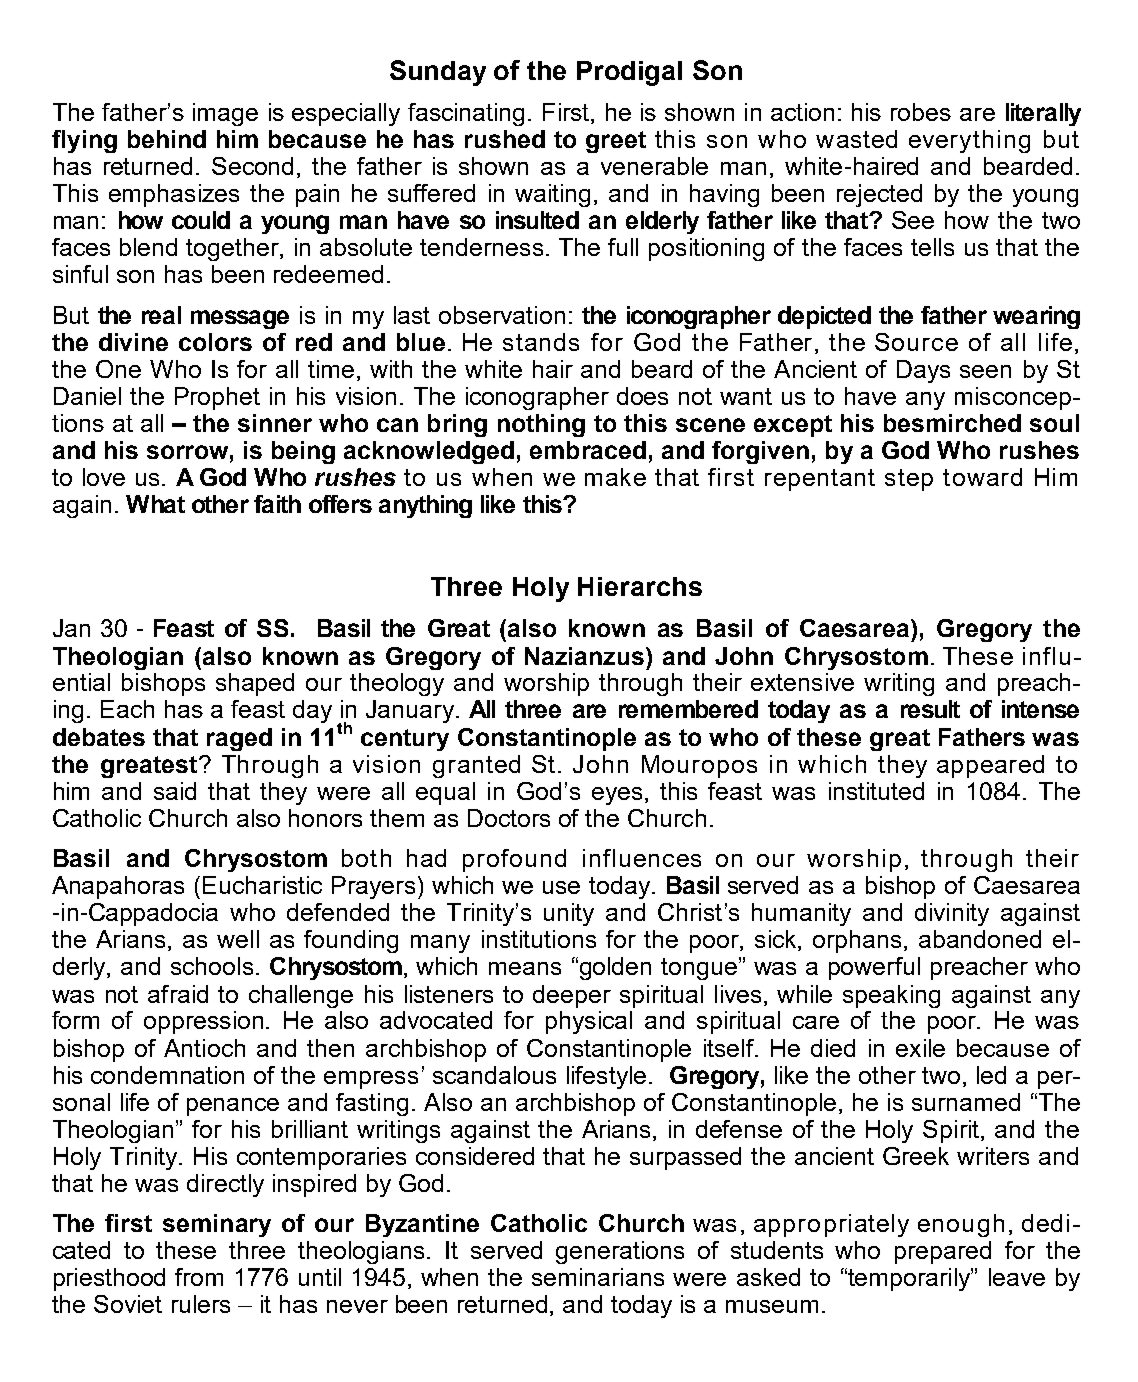  I want to click on make, so click(615, 477).
